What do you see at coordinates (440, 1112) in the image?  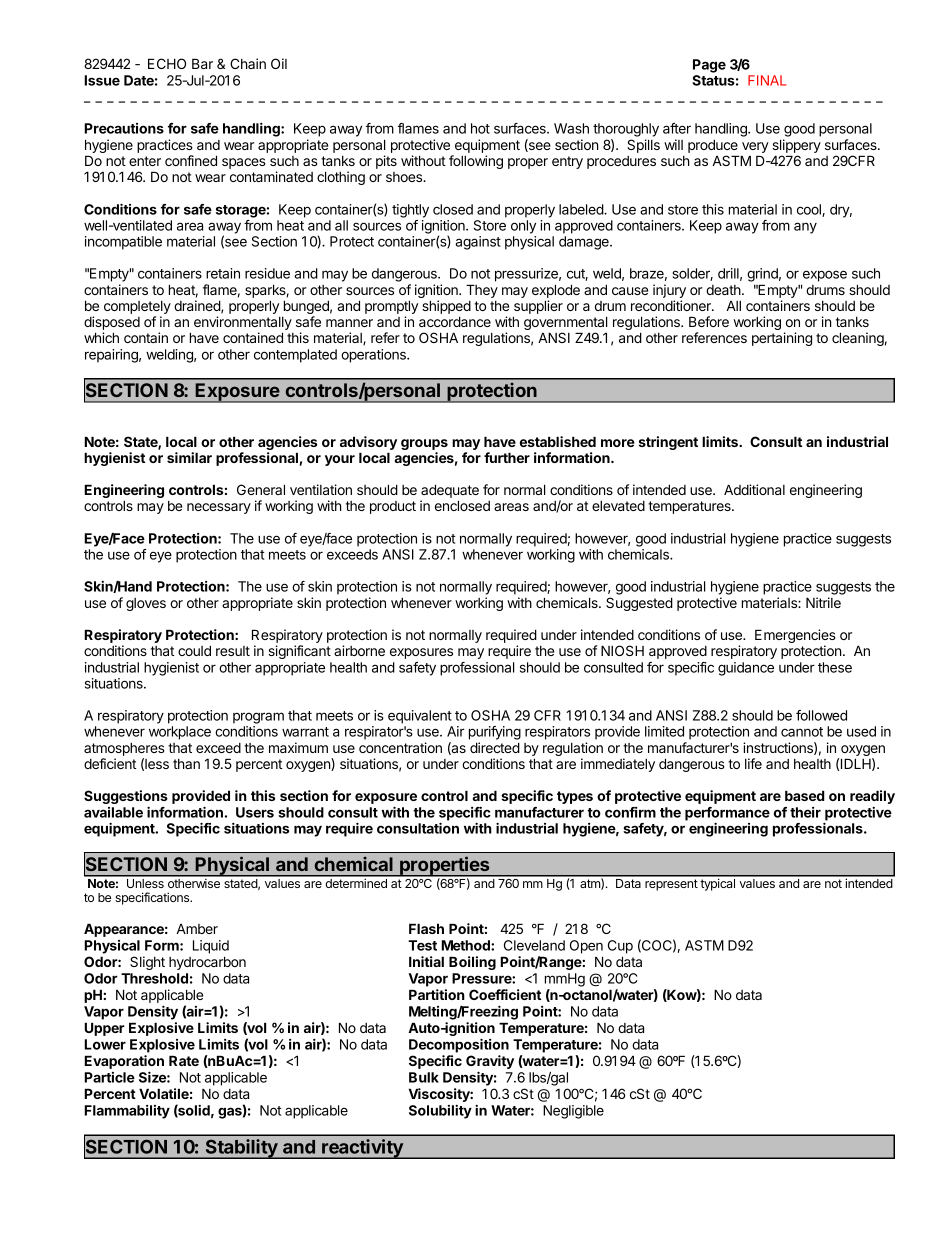 I see `Solubility` at bounding box center [440, 1112].
